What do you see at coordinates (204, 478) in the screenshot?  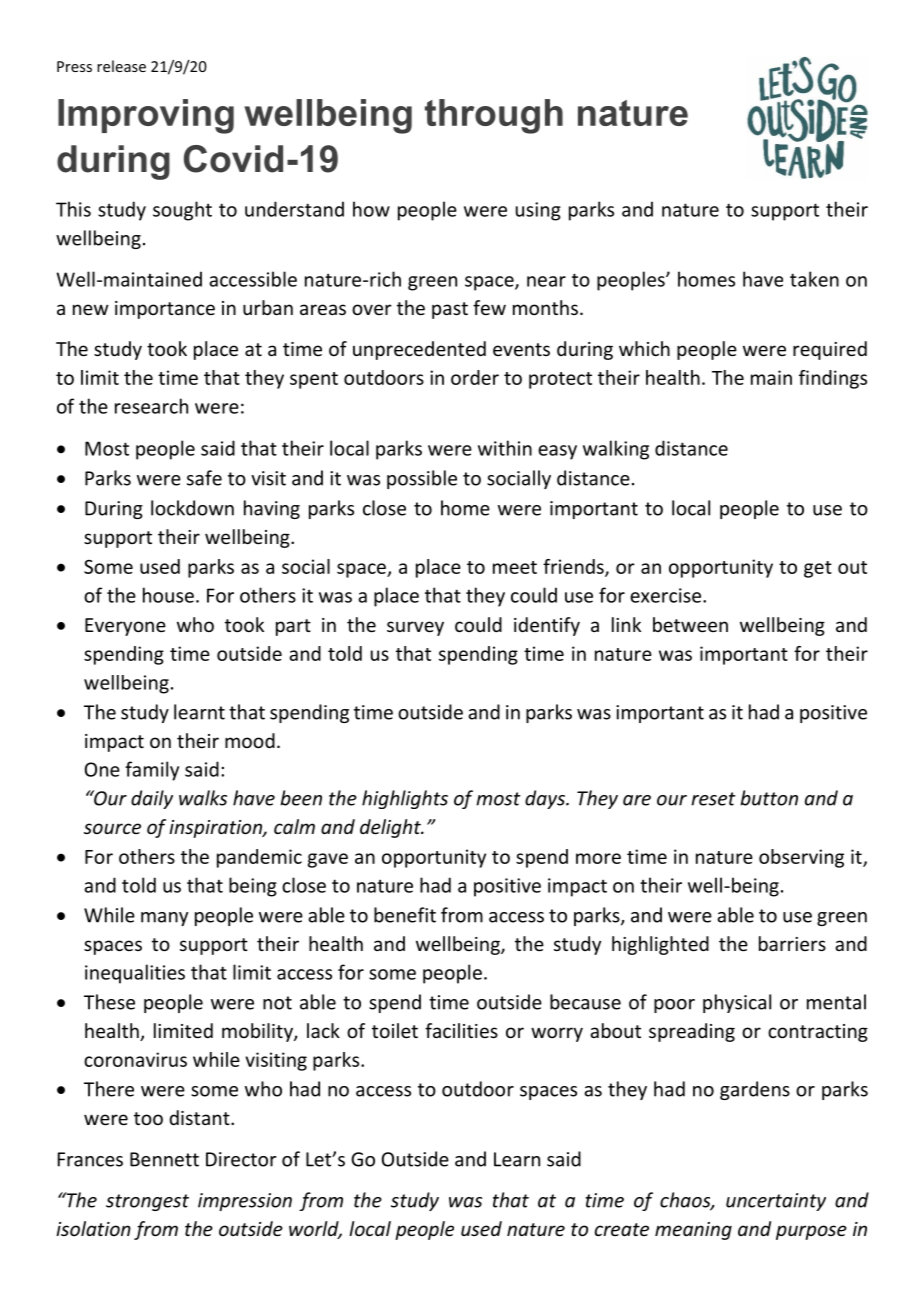 I see `safe` at bounding box center [204, 478].
